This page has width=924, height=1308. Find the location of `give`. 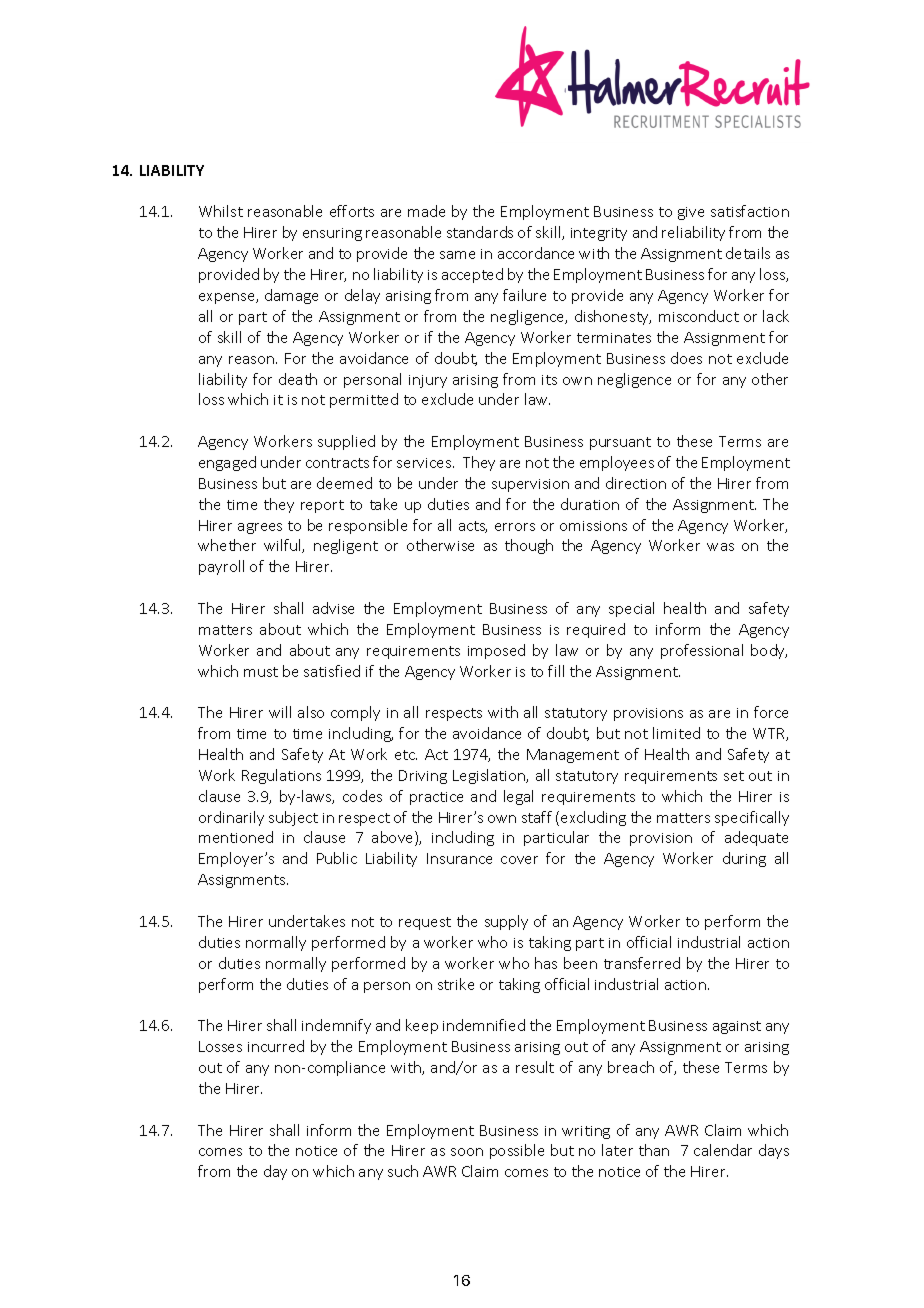

give is located at coordinates (691, 213).
